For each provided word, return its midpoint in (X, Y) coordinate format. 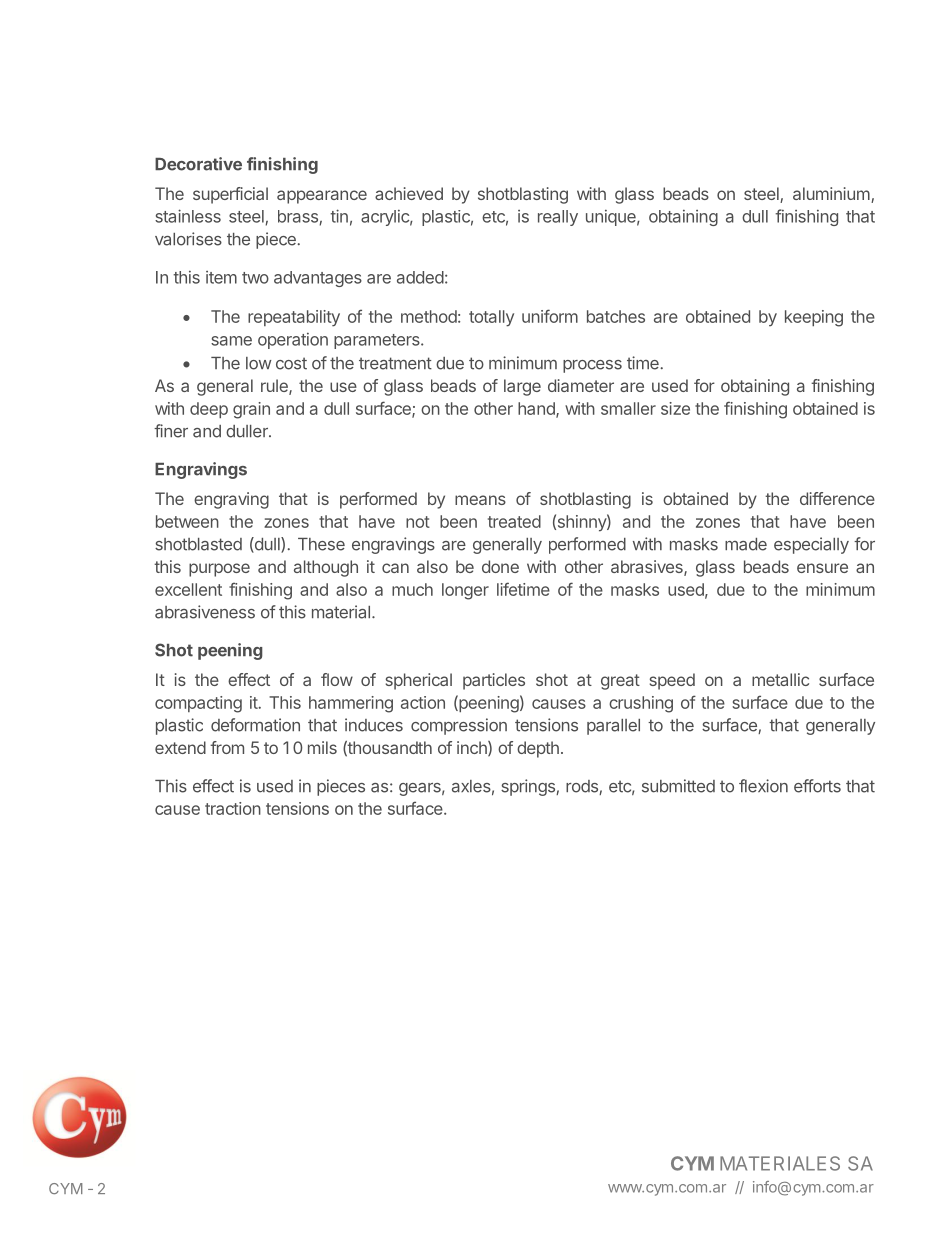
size (675, 408)
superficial (230, 195)
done (500, 566)
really (558, 218)
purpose (219, 570)
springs (529, 787)
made (746, 544)
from (227, 747)
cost (291, 363)
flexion (763, 786)
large (522, 387)
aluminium (831, 193)
